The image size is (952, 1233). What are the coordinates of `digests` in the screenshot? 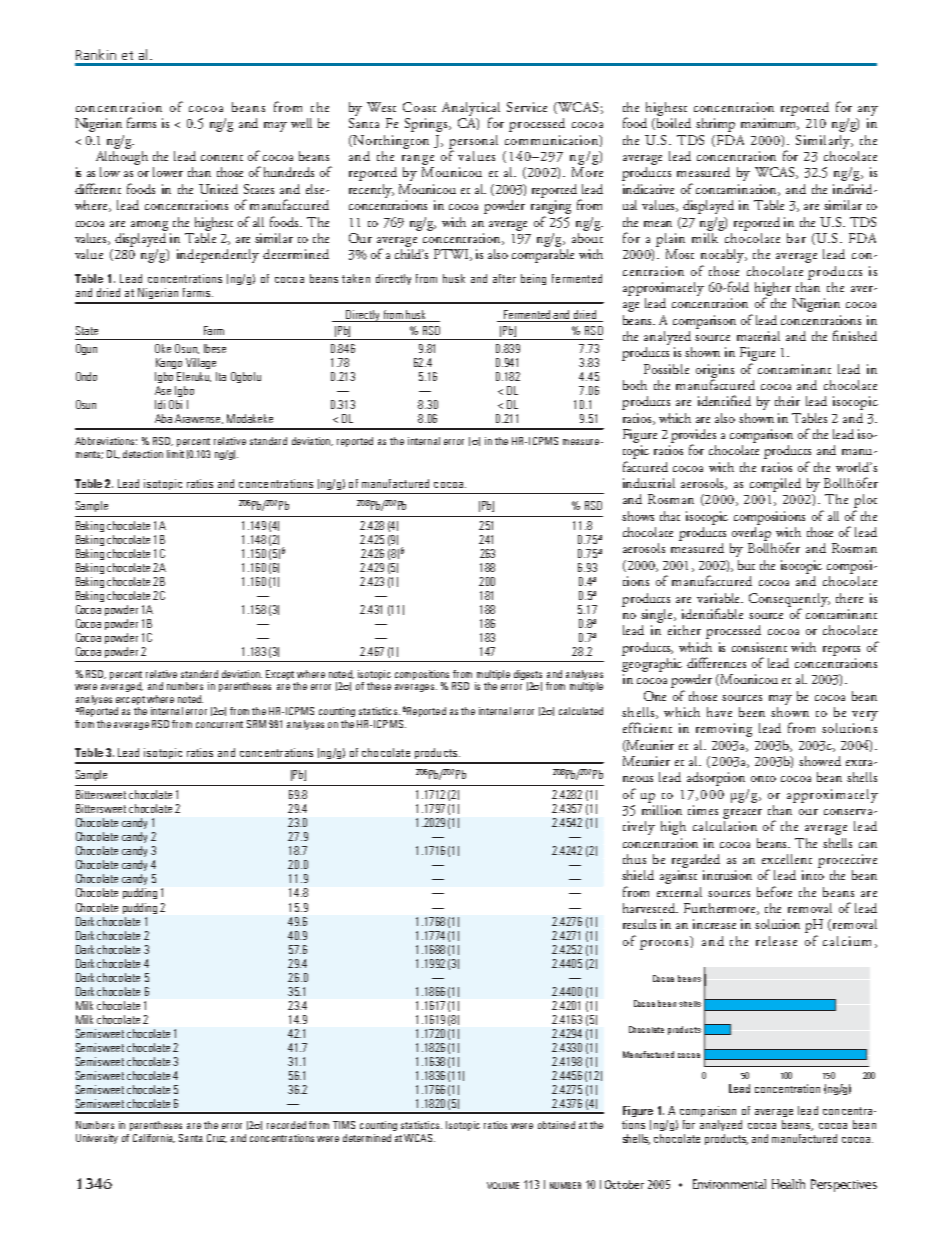 It's located at (528, 675).
